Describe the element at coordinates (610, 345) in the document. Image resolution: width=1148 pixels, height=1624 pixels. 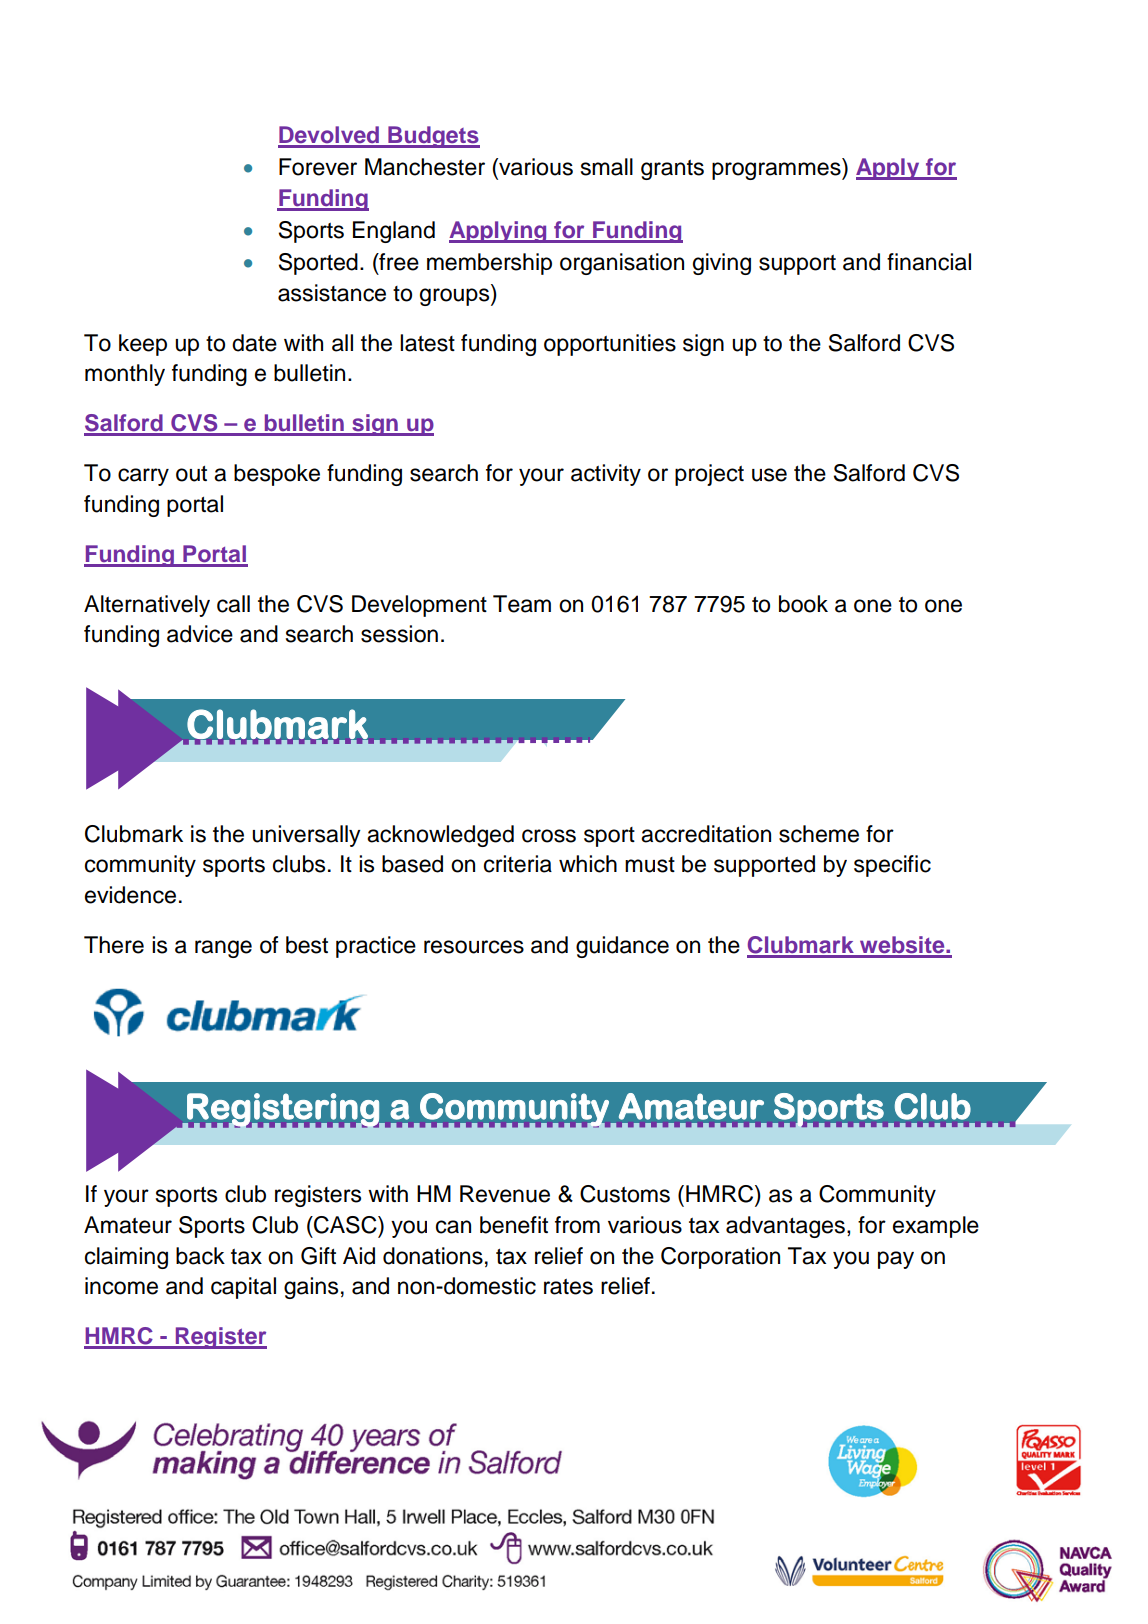
I see `opportunities` at that location.
